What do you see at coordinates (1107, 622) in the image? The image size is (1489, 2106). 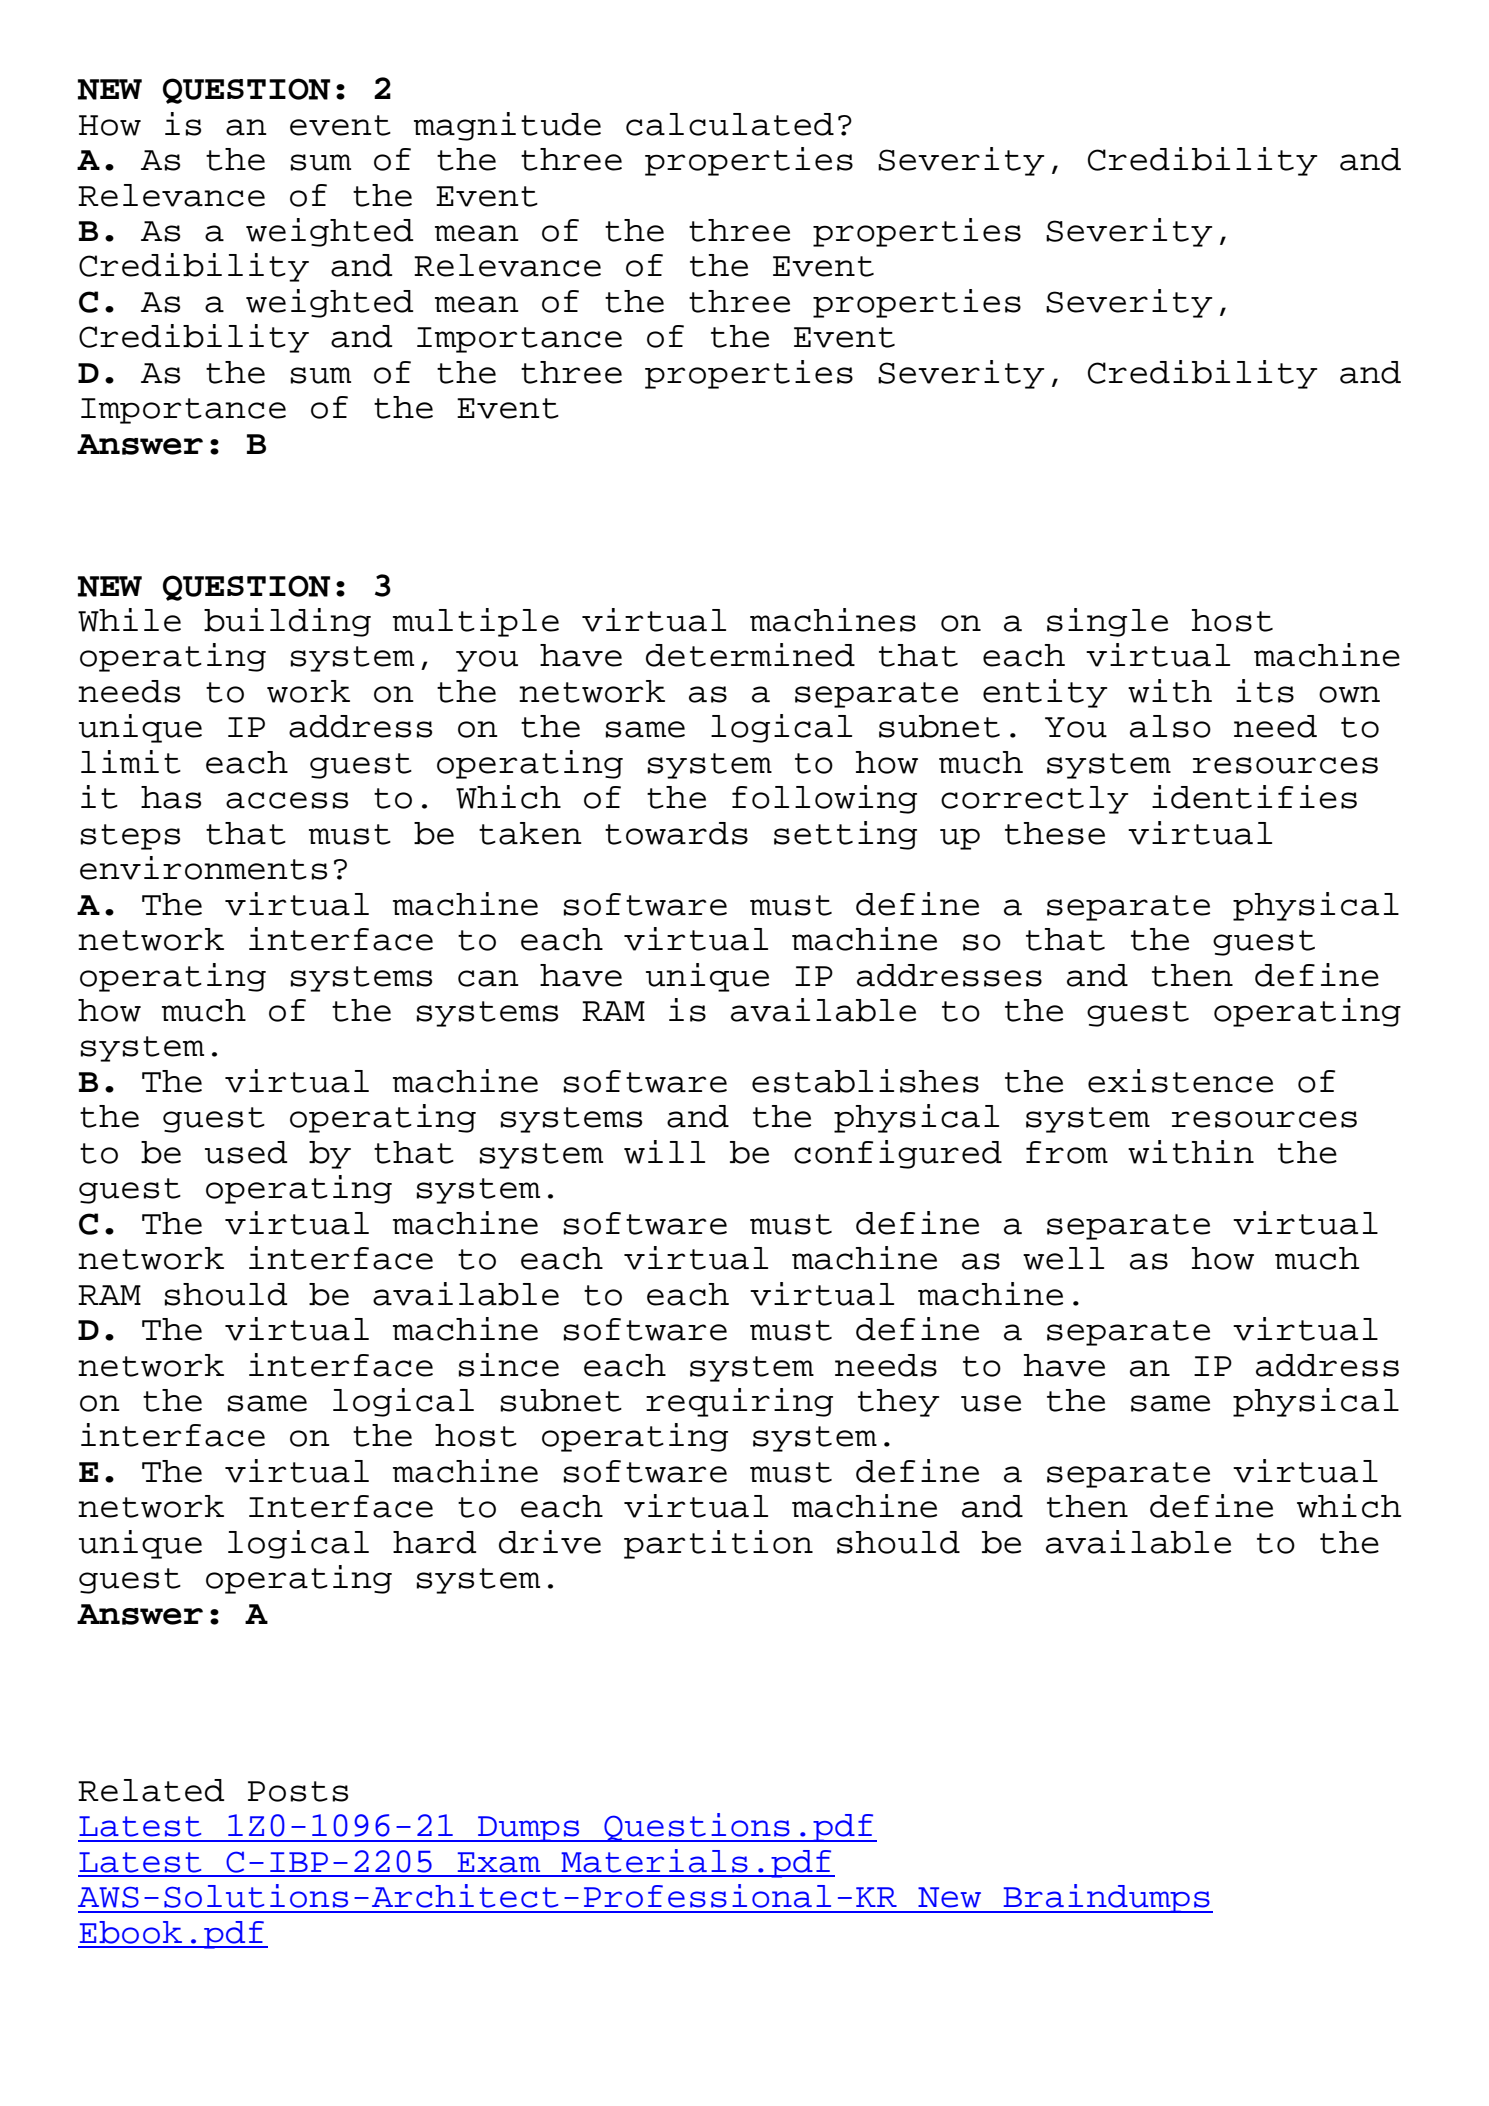 I see `single` at bounding box center [1107, 622].
